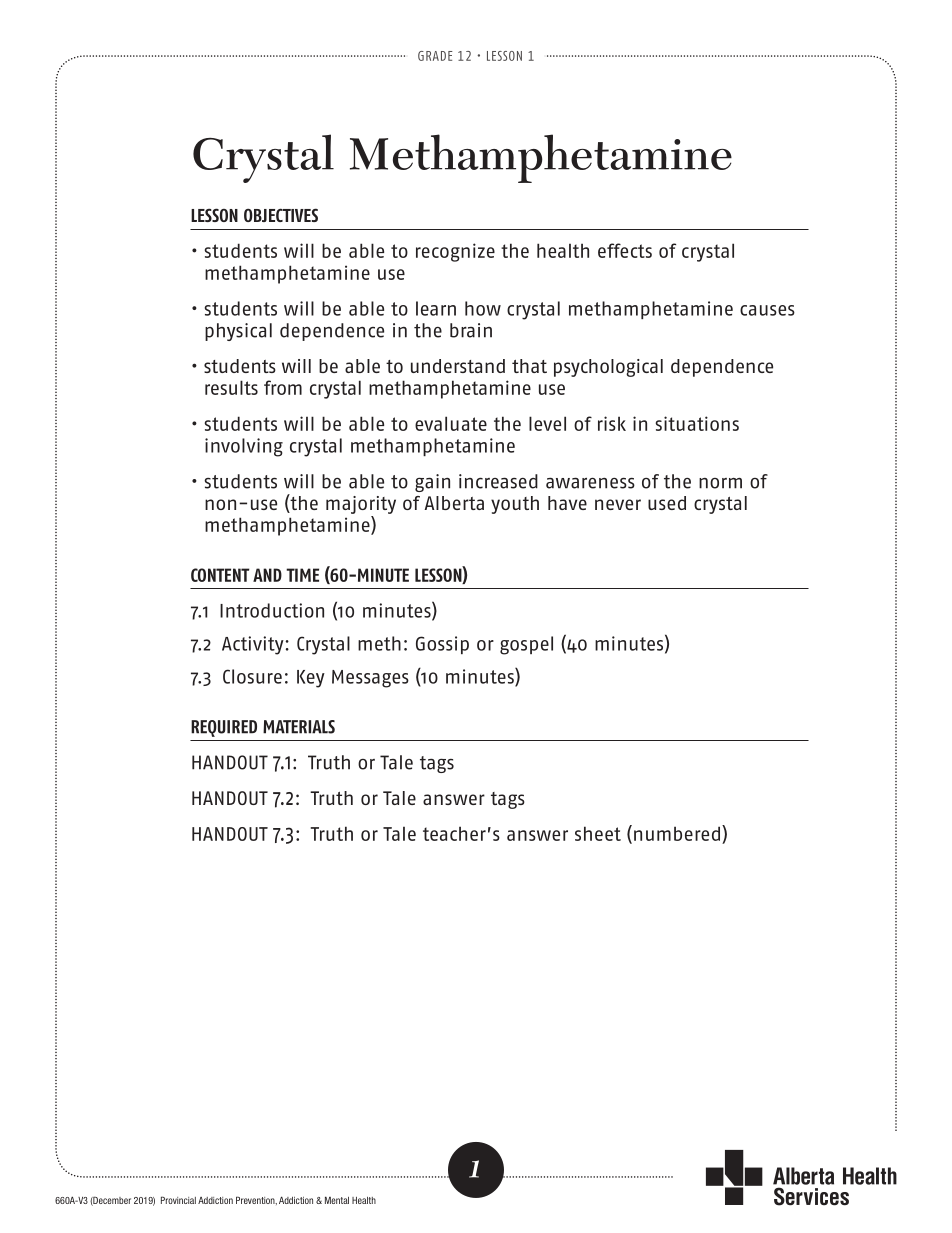  Describe the element at coordinates (224, 728) in the image. I see `REQUIRED` at that location.
